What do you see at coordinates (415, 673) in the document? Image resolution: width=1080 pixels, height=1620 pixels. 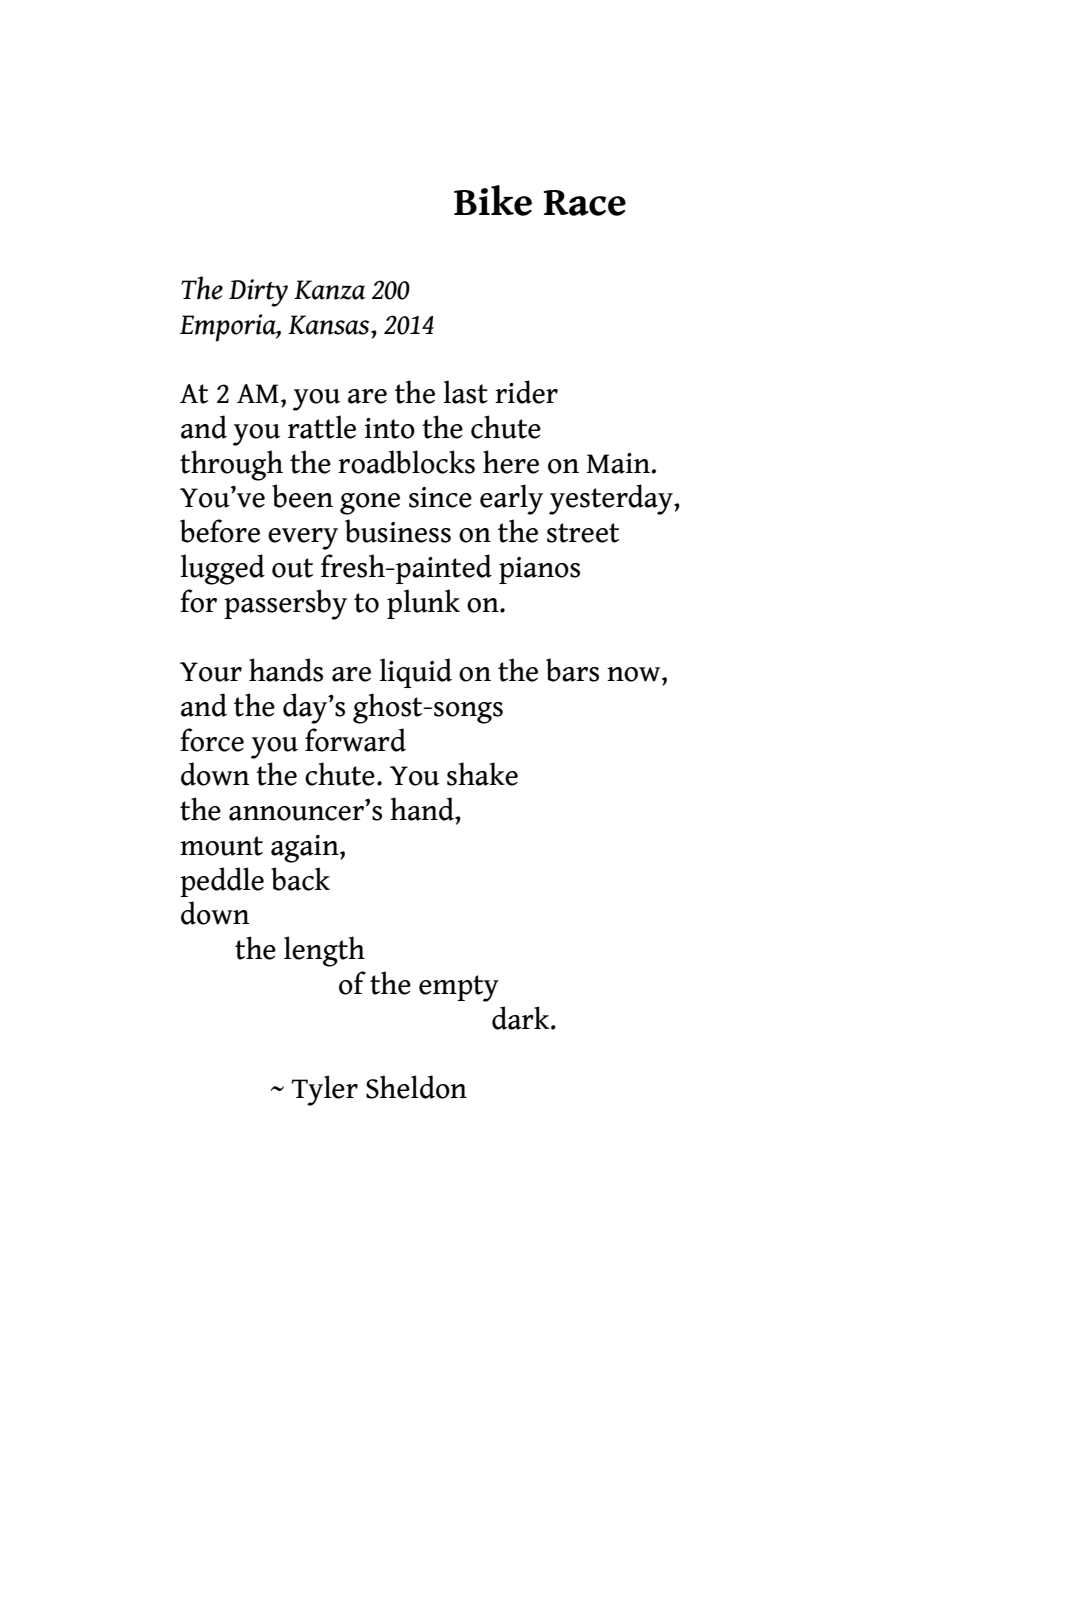 I see `liquid` at bounding box center [415, 673].
